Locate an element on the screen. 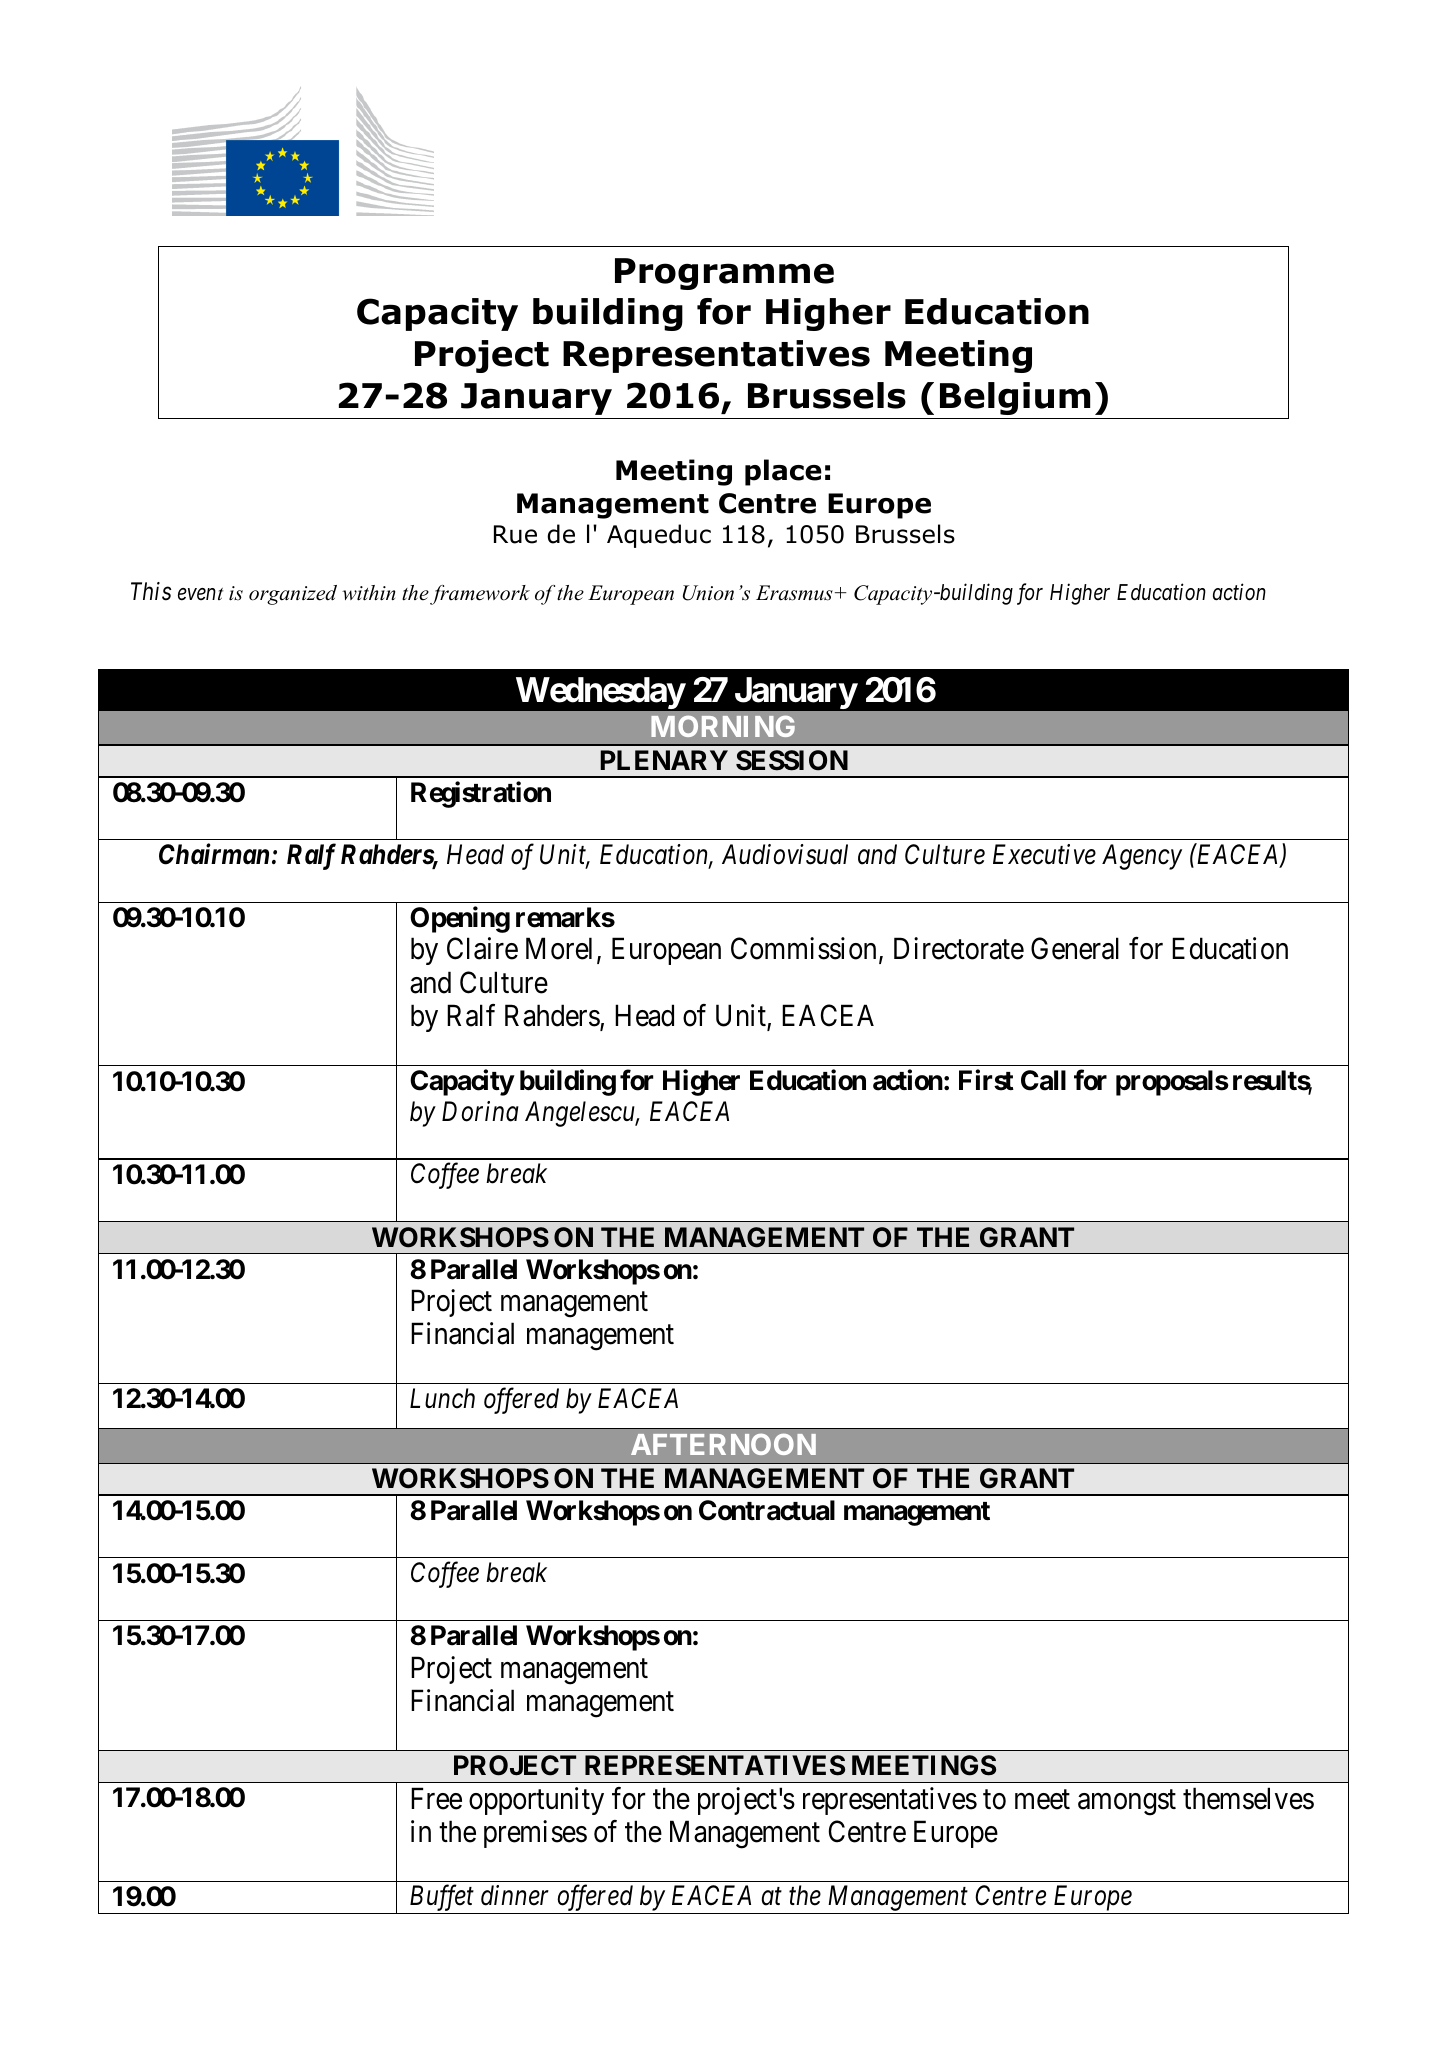  Executive is located at coordinates (1044, 854).
